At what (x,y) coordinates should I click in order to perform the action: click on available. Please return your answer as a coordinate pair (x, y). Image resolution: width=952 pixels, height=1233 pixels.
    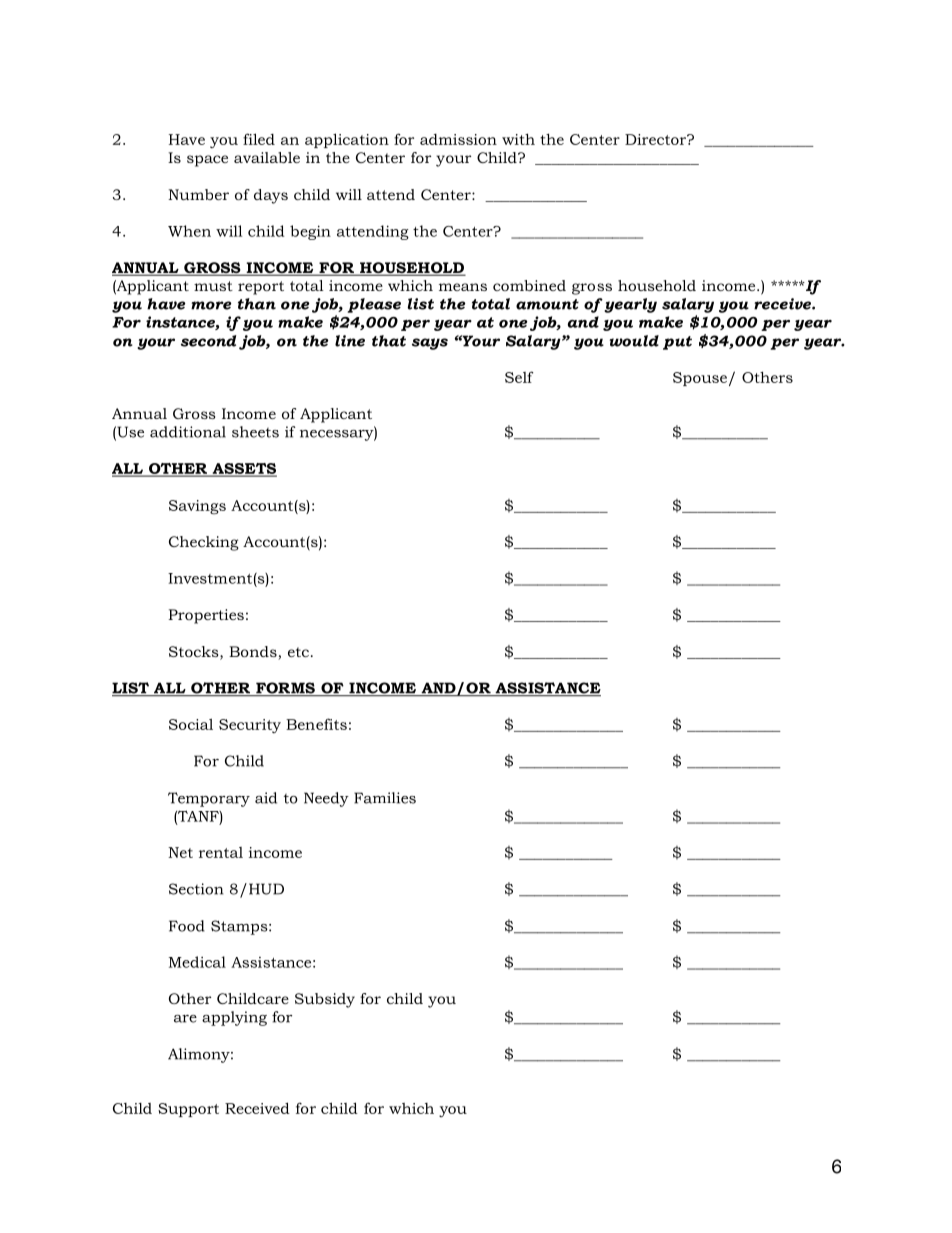
    Looking at the image, I should click on (267, 157).
